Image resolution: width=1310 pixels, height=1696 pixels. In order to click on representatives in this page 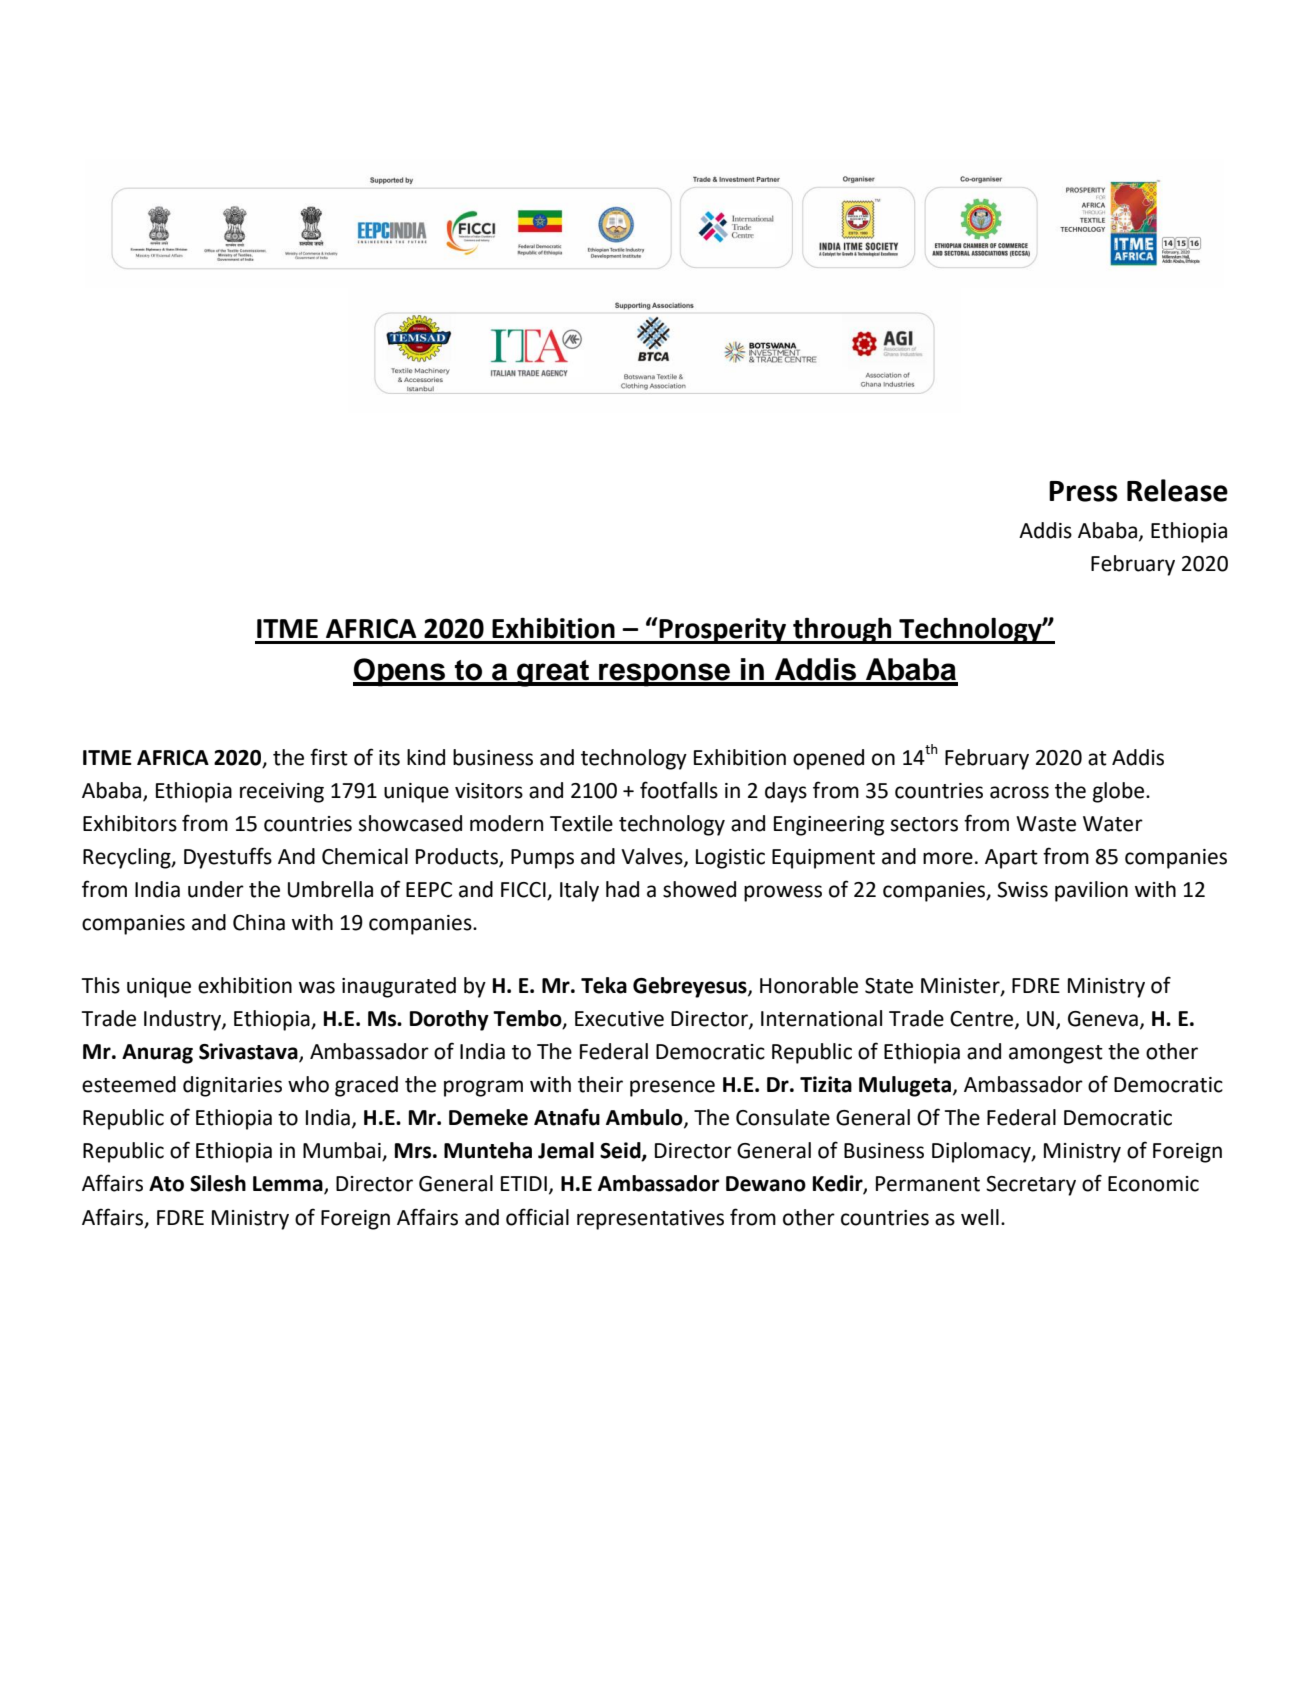, I will do `click(650, 1220)`.
